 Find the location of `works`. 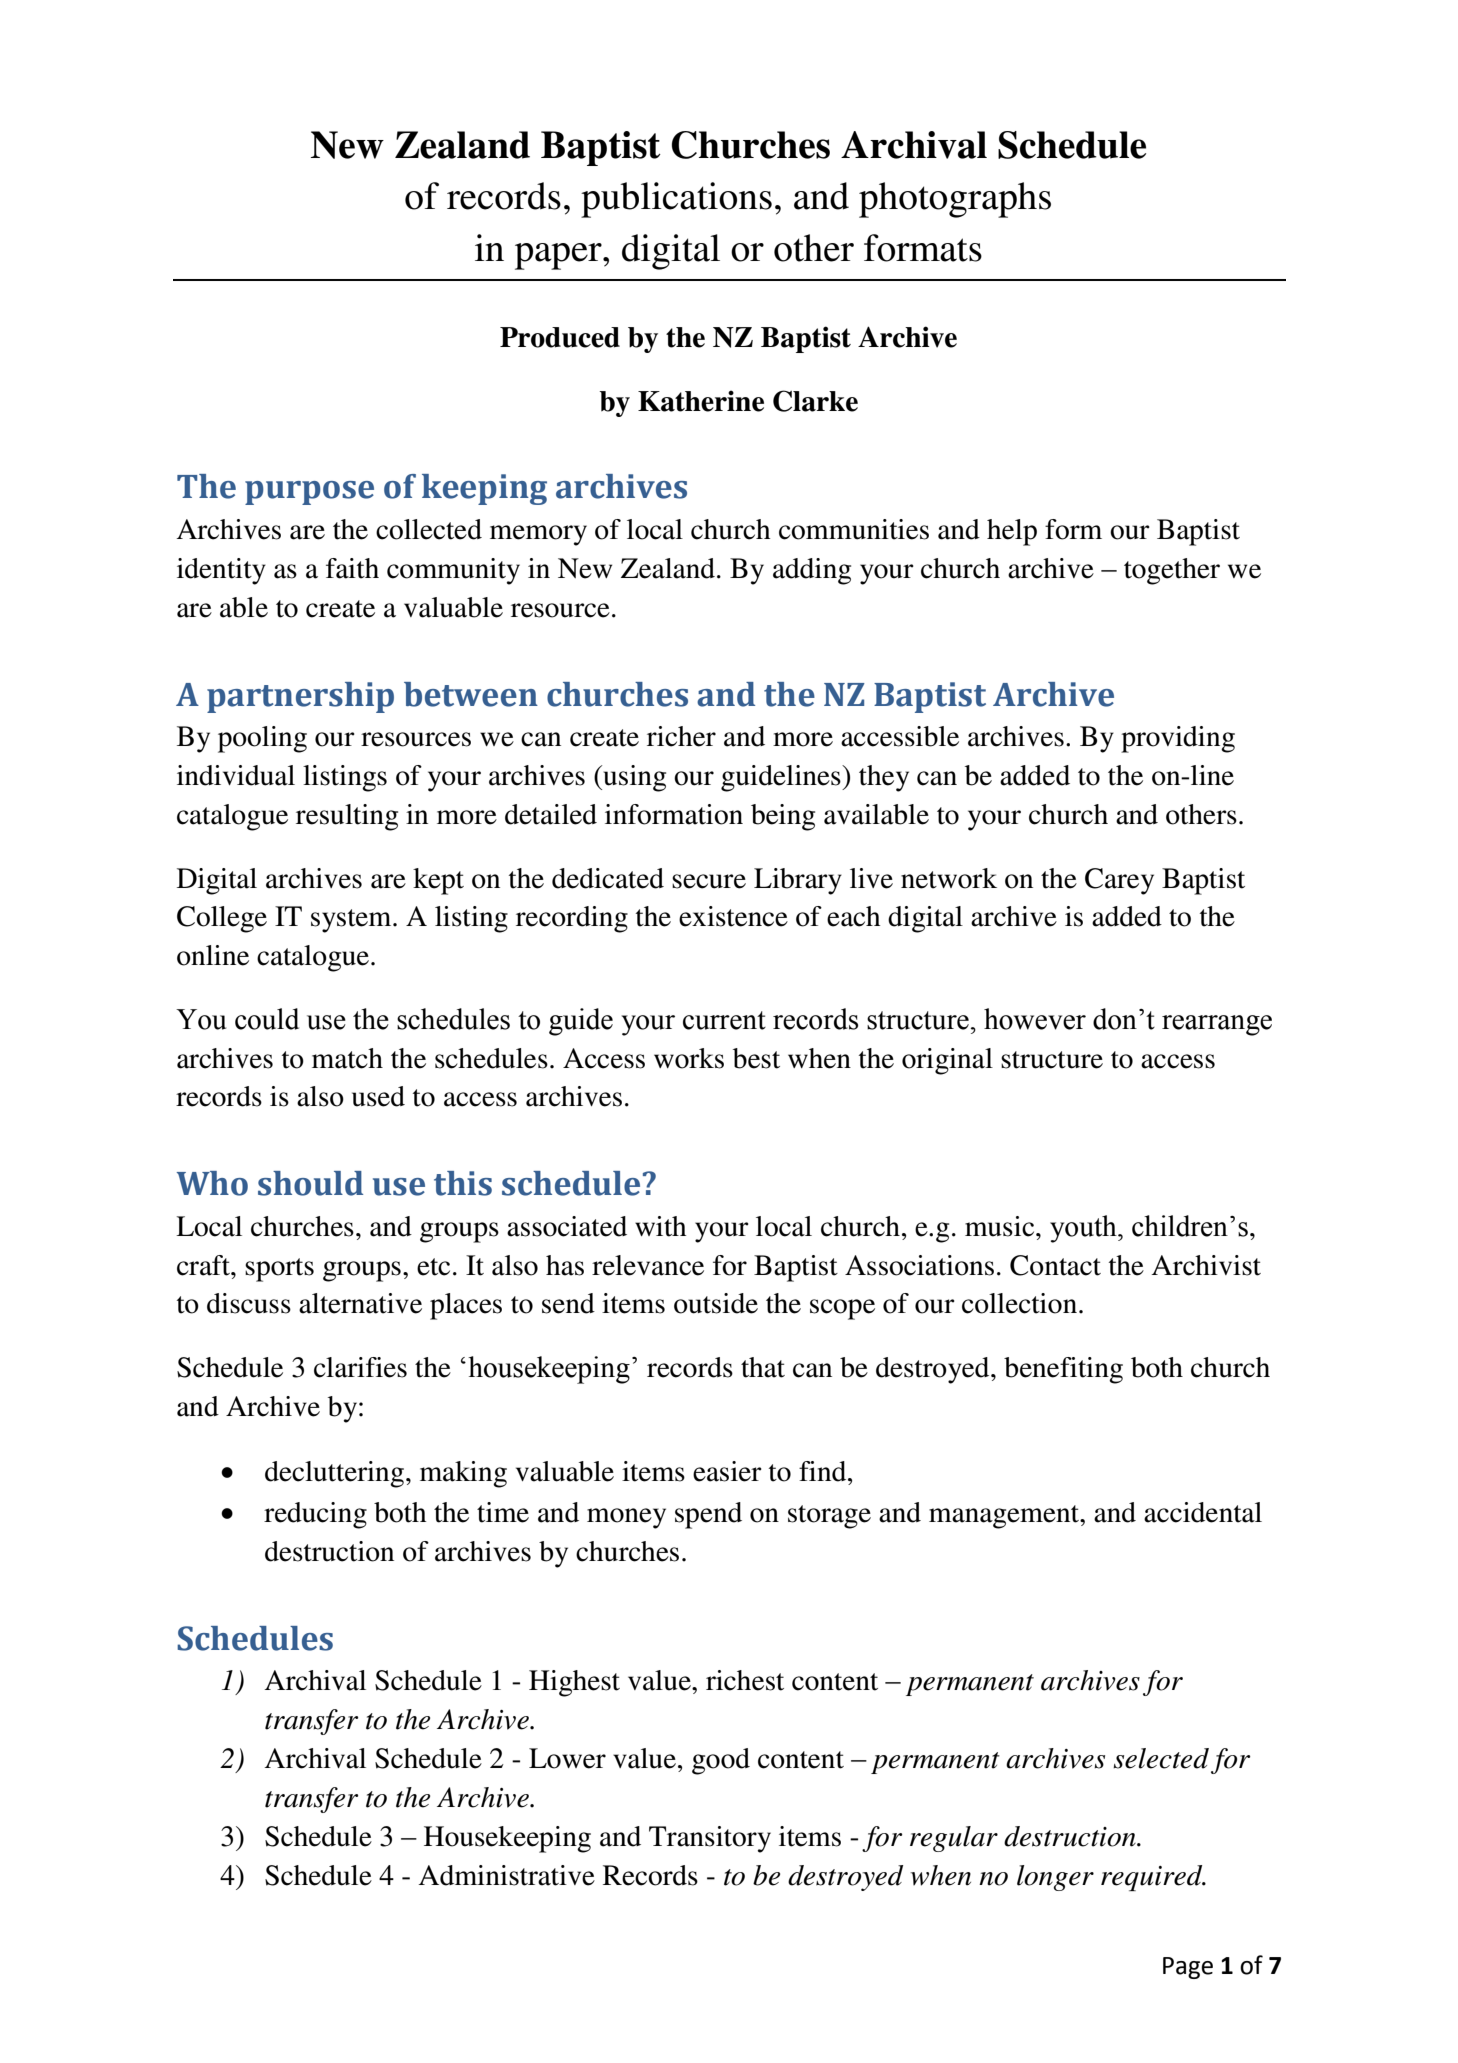

works is located at coordinates (689, 1058).
